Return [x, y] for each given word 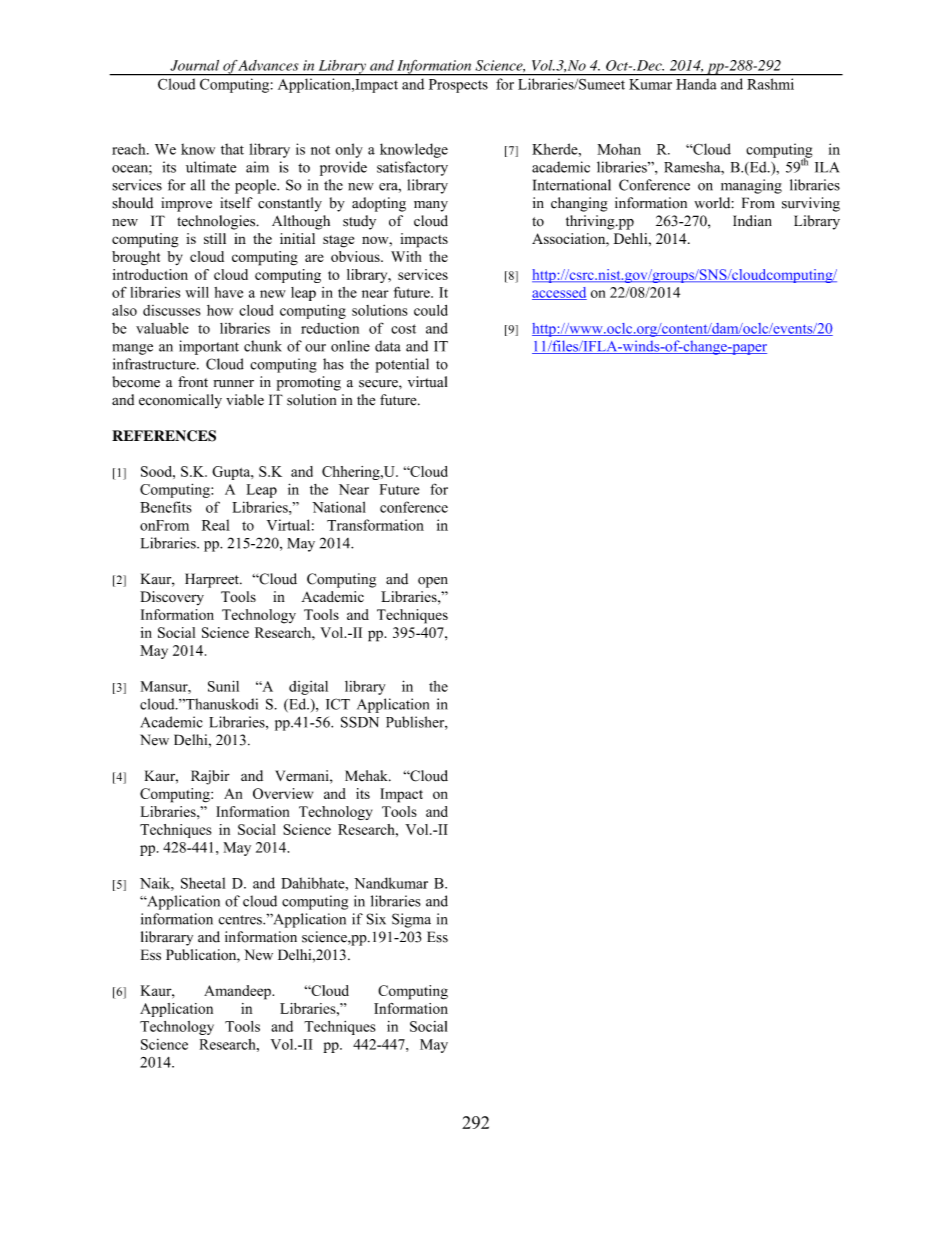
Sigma [411, 920]
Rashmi [770, 84]
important [209, 347]
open [433, 582]
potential [402, 365]
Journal [194, 65]
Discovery [172, 598]
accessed [559, 293]
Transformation [375, 525]
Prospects [458, 86]
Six [376, 919]
